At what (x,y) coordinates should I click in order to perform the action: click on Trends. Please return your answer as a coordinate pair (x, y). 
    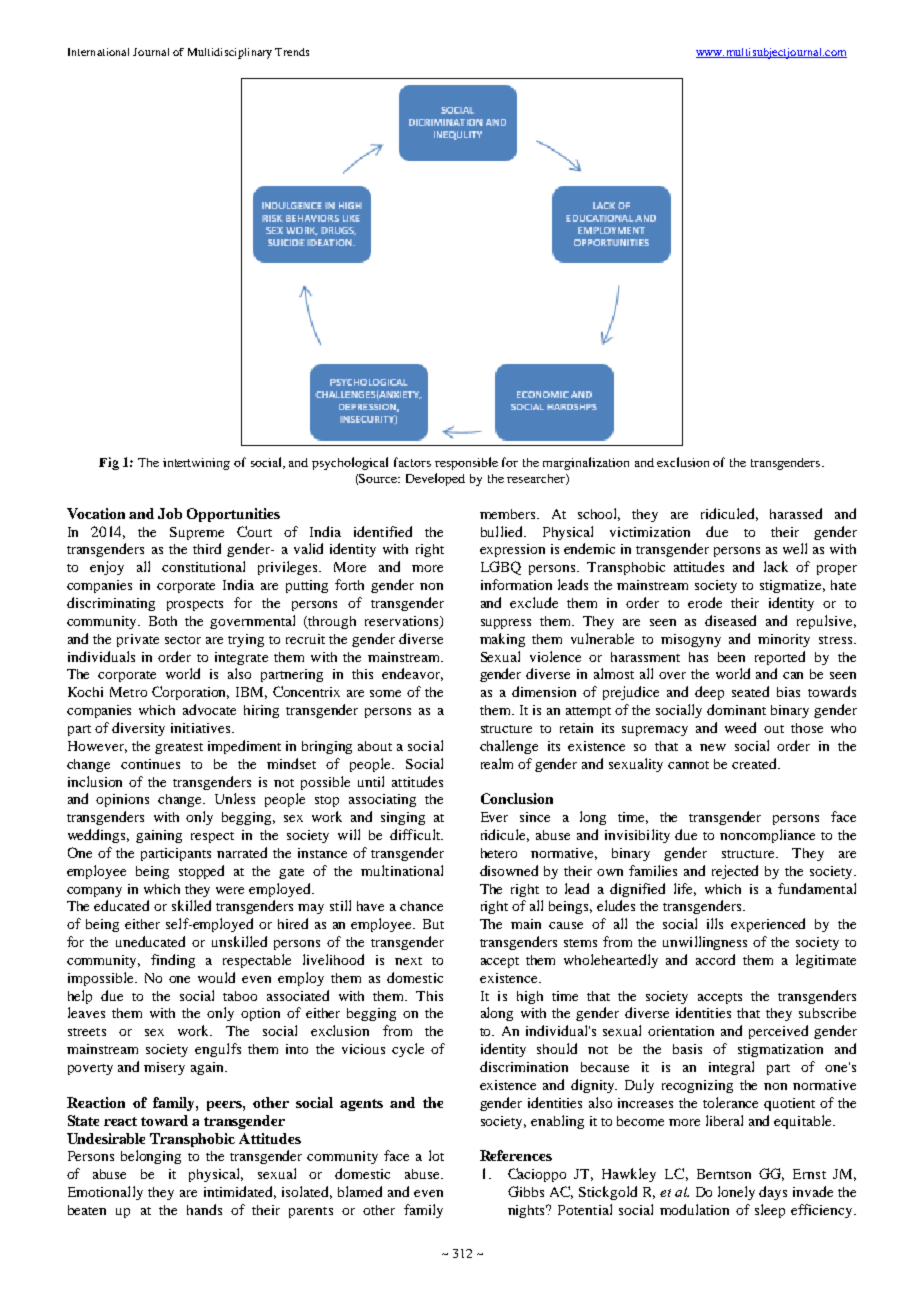
    Looking at the image, I should click on (292, 52).
